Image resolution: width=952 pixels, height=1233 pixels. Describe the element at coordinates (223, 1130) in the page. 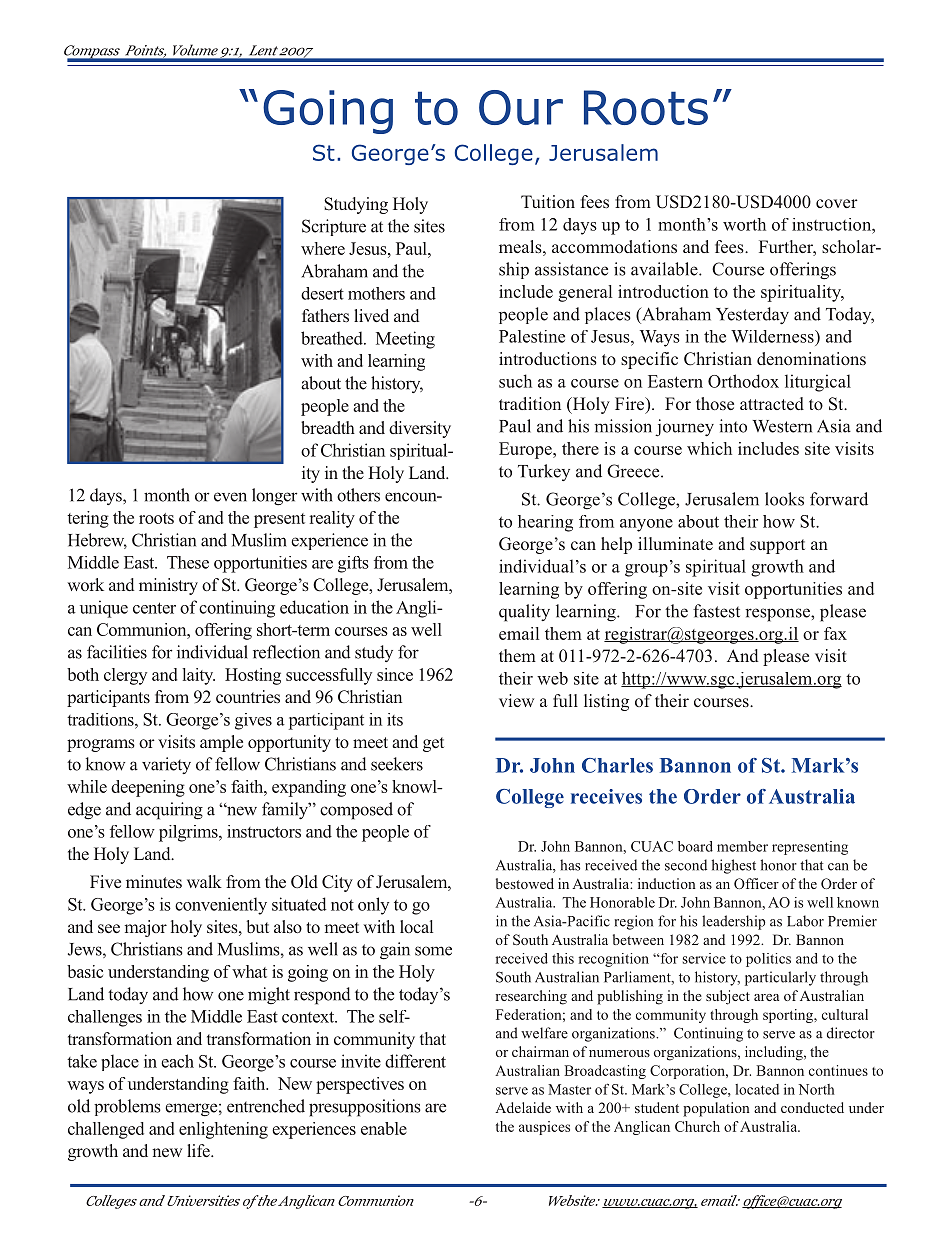

I see `enlightening` at that location.
